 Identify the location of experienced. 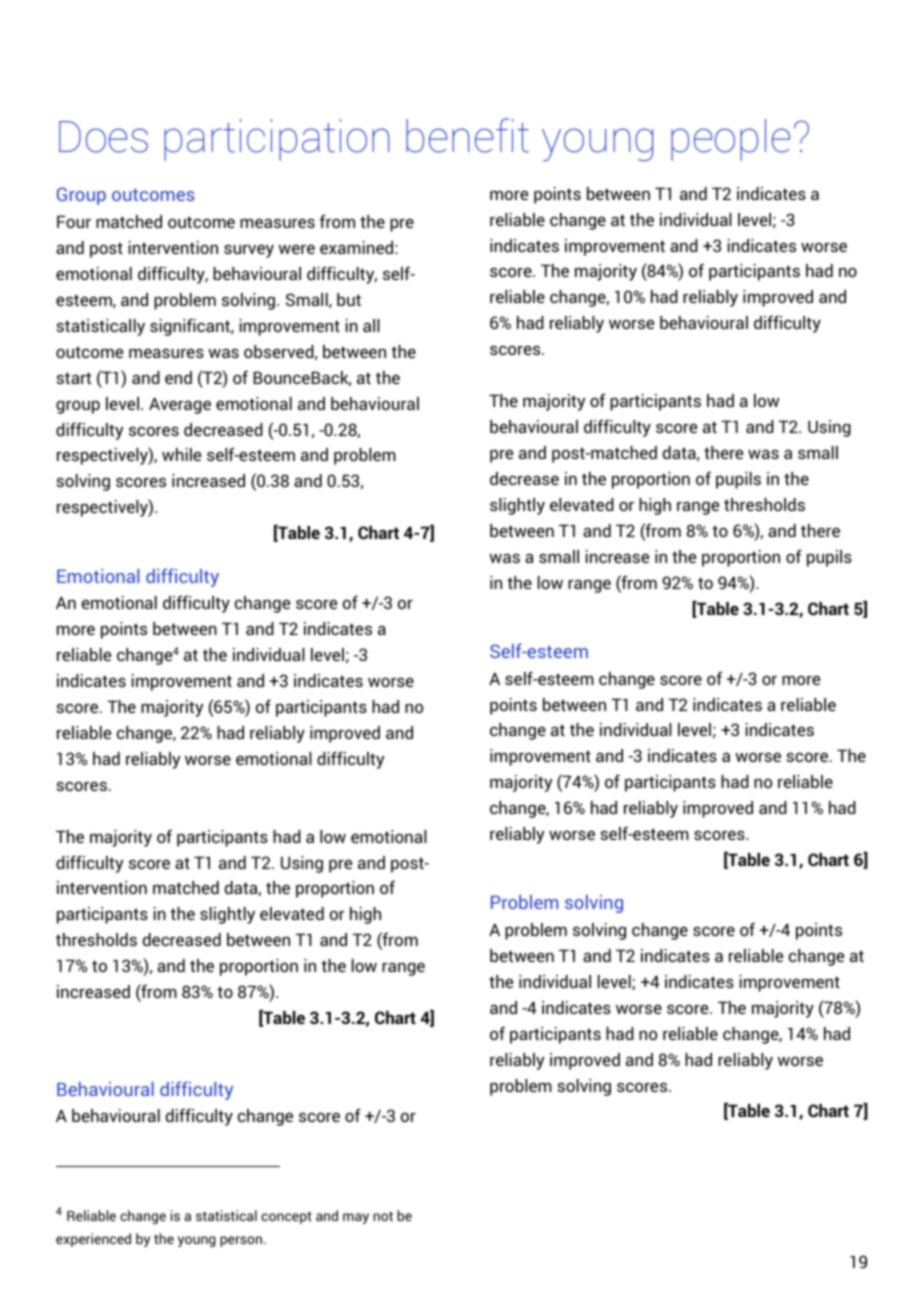
(93, 1240).
